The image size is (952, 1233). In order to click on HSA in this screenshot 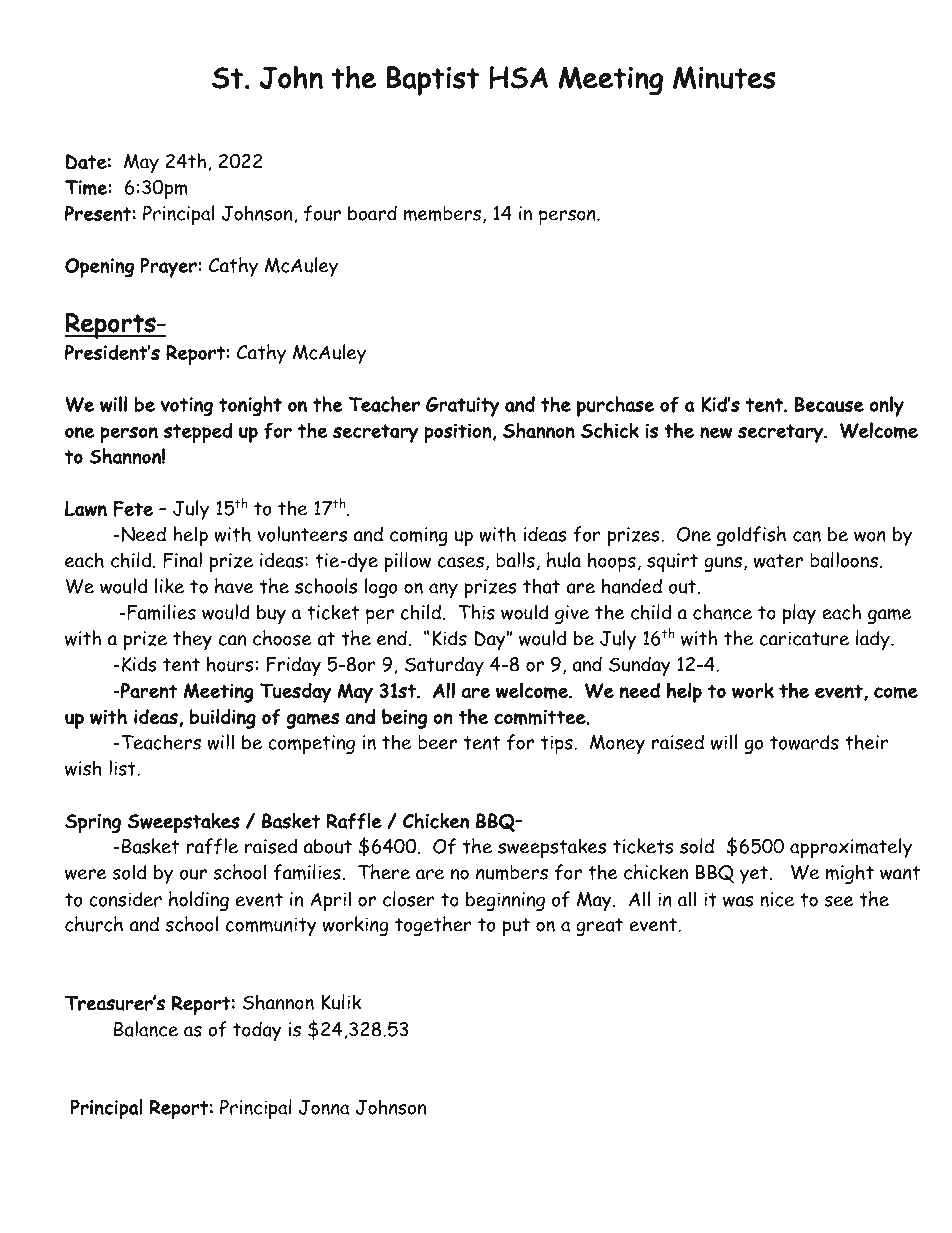, I will do `click(518, 77)`.
